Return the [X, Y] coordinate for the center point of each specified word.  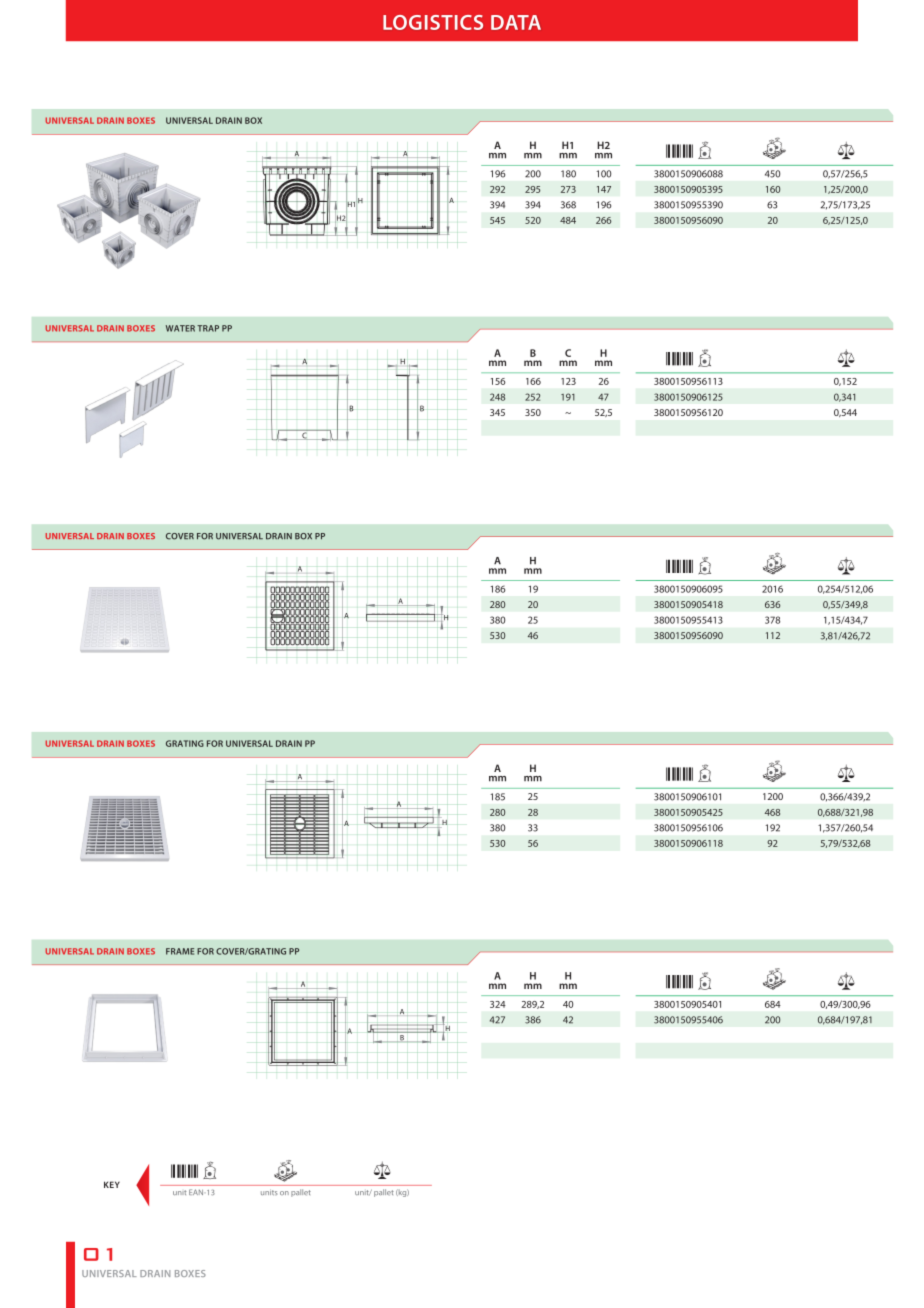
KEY [112, 1184]
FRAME [180, 951]
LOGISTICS [433, 22]
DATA [516, 22]
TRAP [208, 328]
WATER [180, 328]
